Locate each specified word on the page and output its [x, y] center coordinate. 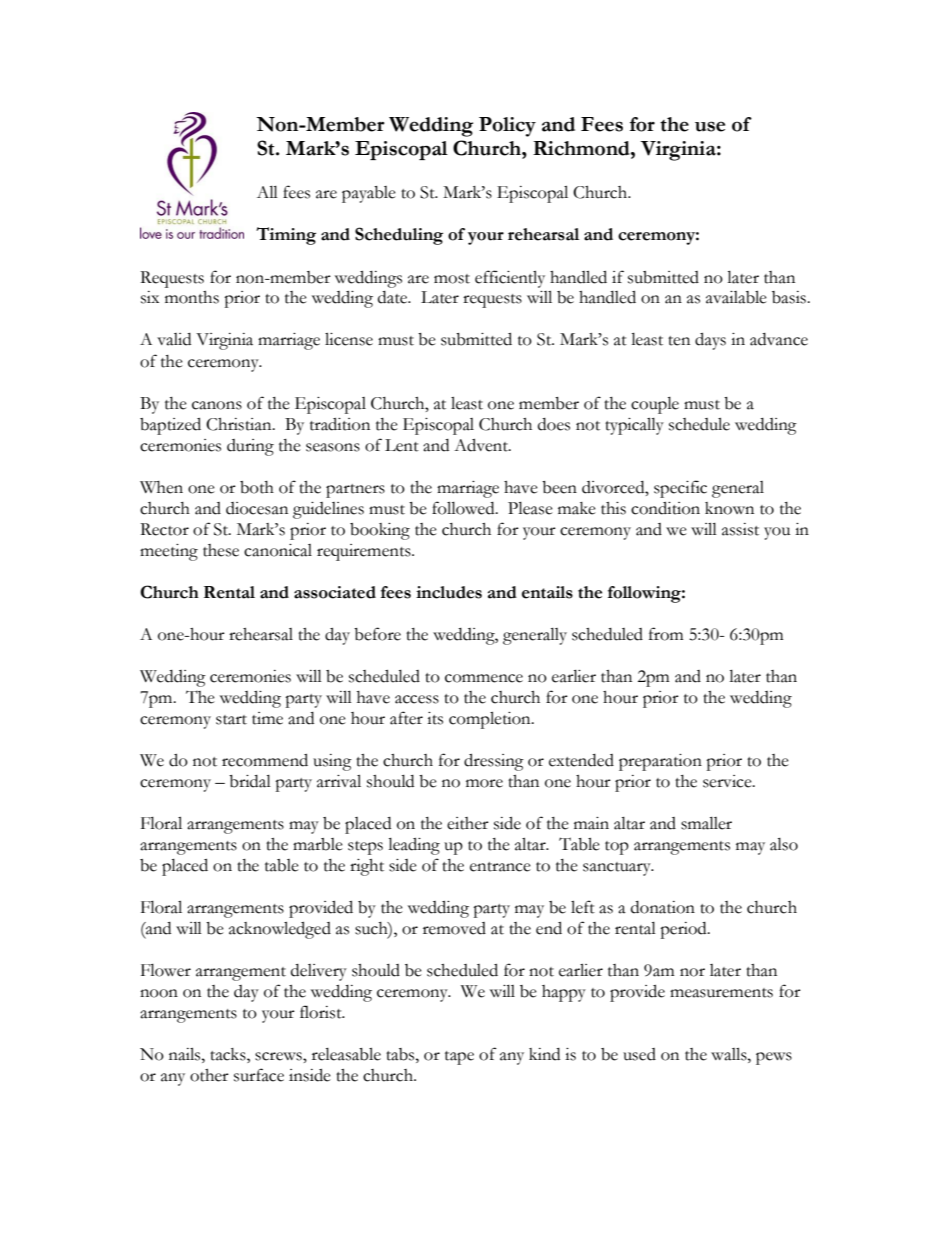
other [209, 1075]
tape [459, 1058]
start [231, 720]
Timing [286, 236]
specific [680, 489]
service [728, 781]
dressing [494, 762]
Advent [482, 445]
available [736, 297]
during [250, 447]
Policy [507, 127]
